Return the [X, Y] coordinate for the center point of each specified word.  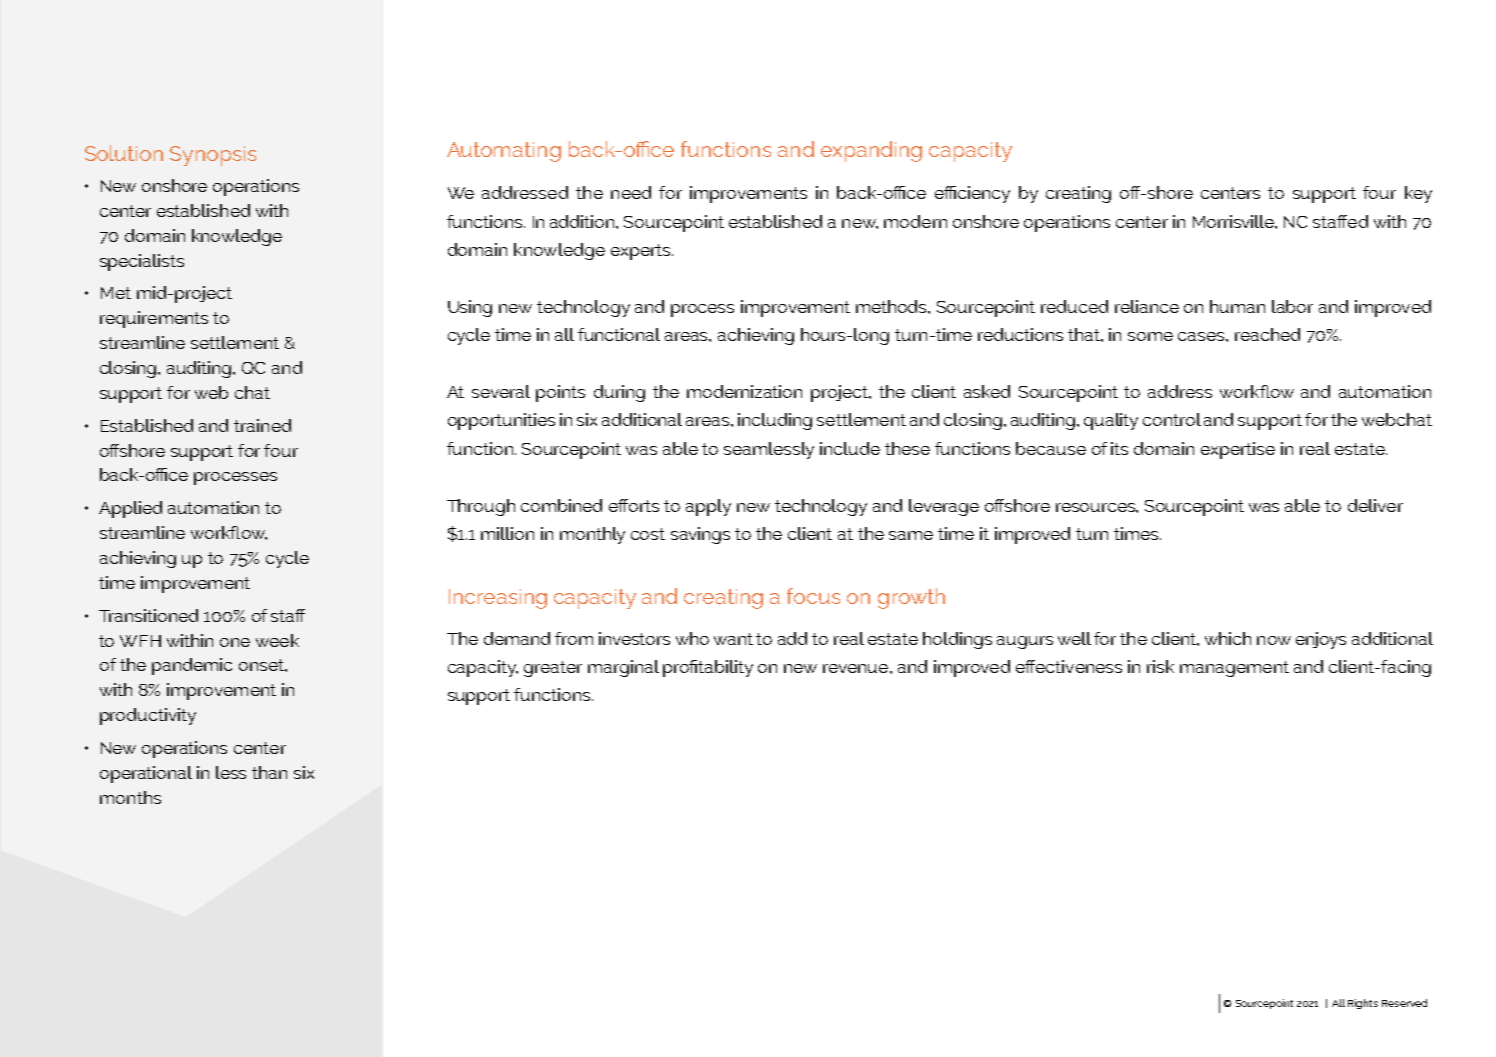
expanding [871, 151]
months [130, 797]
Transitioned [148, 615]
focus [813, 596]
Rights [1363, 1004]
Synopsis [213, 156]
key [1418, 194]
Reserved [1404, 1003]
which [1228, 638]
